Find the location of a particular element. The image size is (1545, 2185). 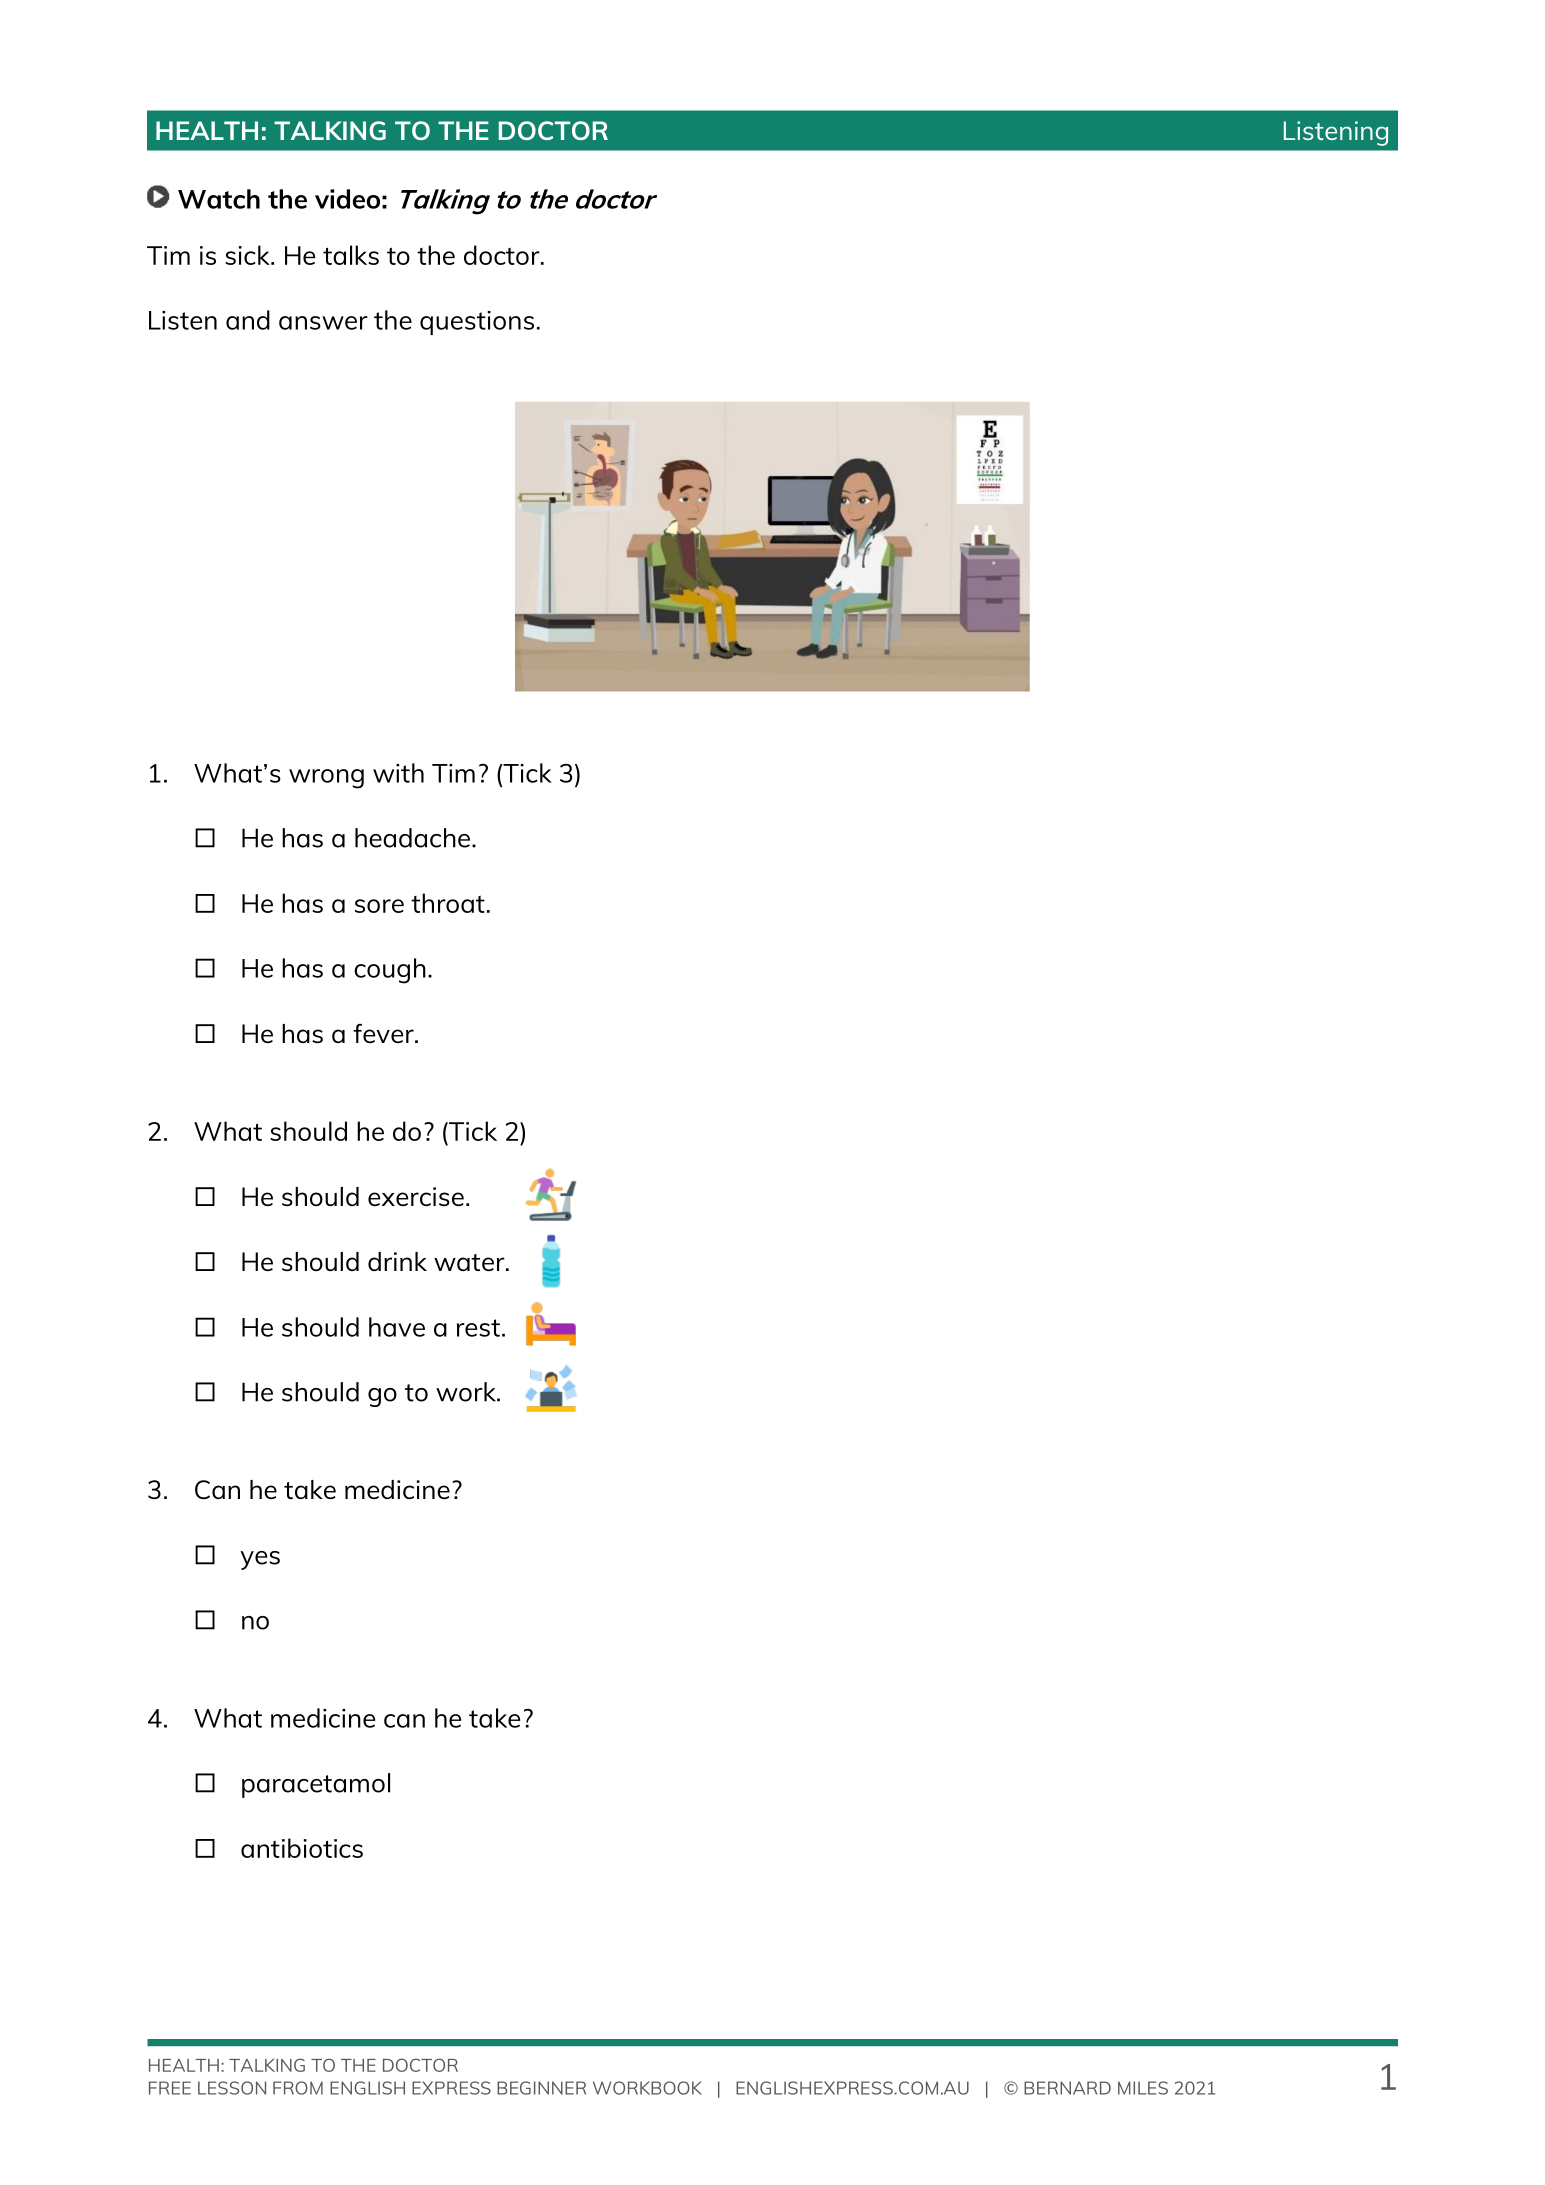

sick is located at coordinates (248, 255).
